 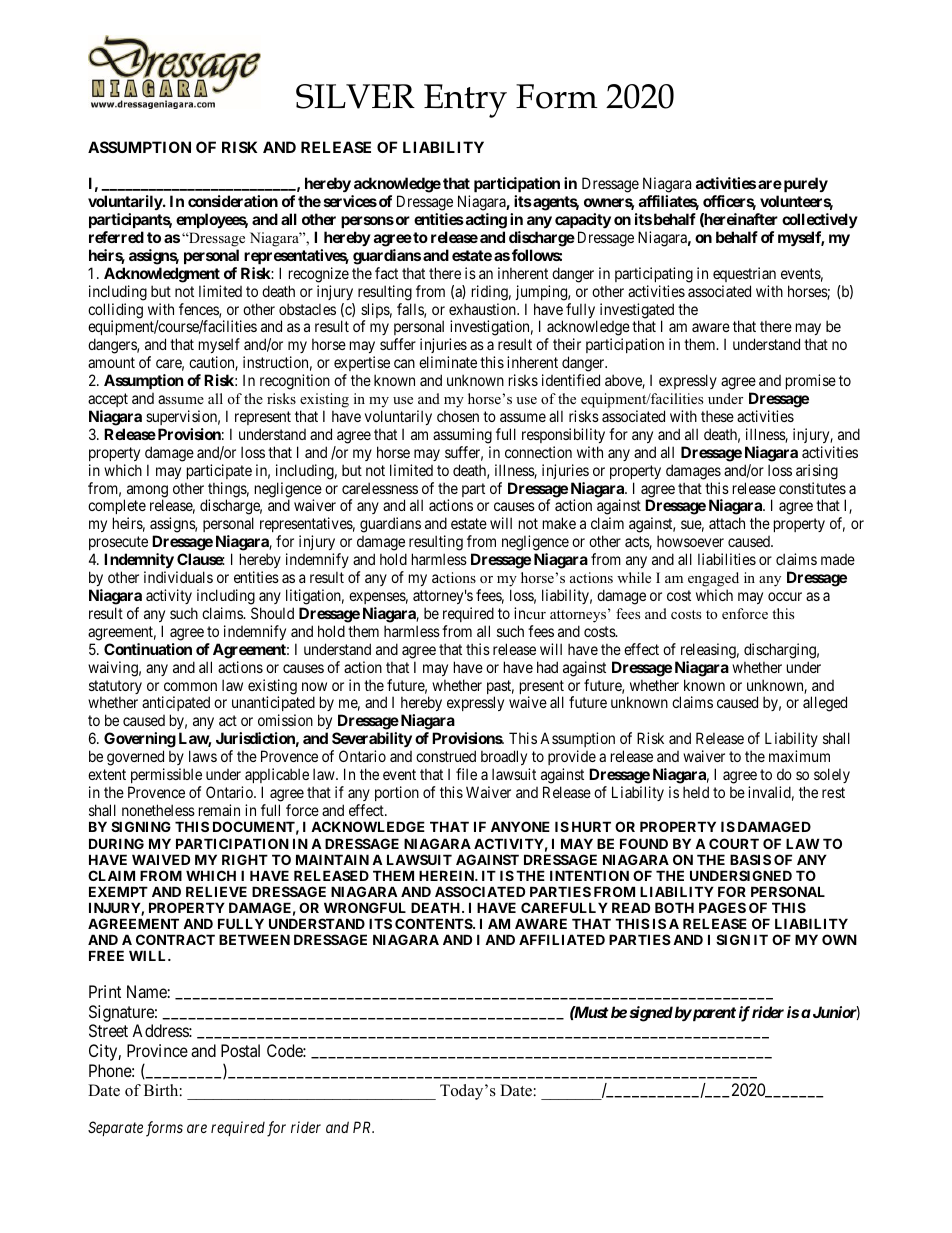 What do you see at coordinates (804, 184) in the screenshot?
I see `purely` at bounding box center [804, 184].
